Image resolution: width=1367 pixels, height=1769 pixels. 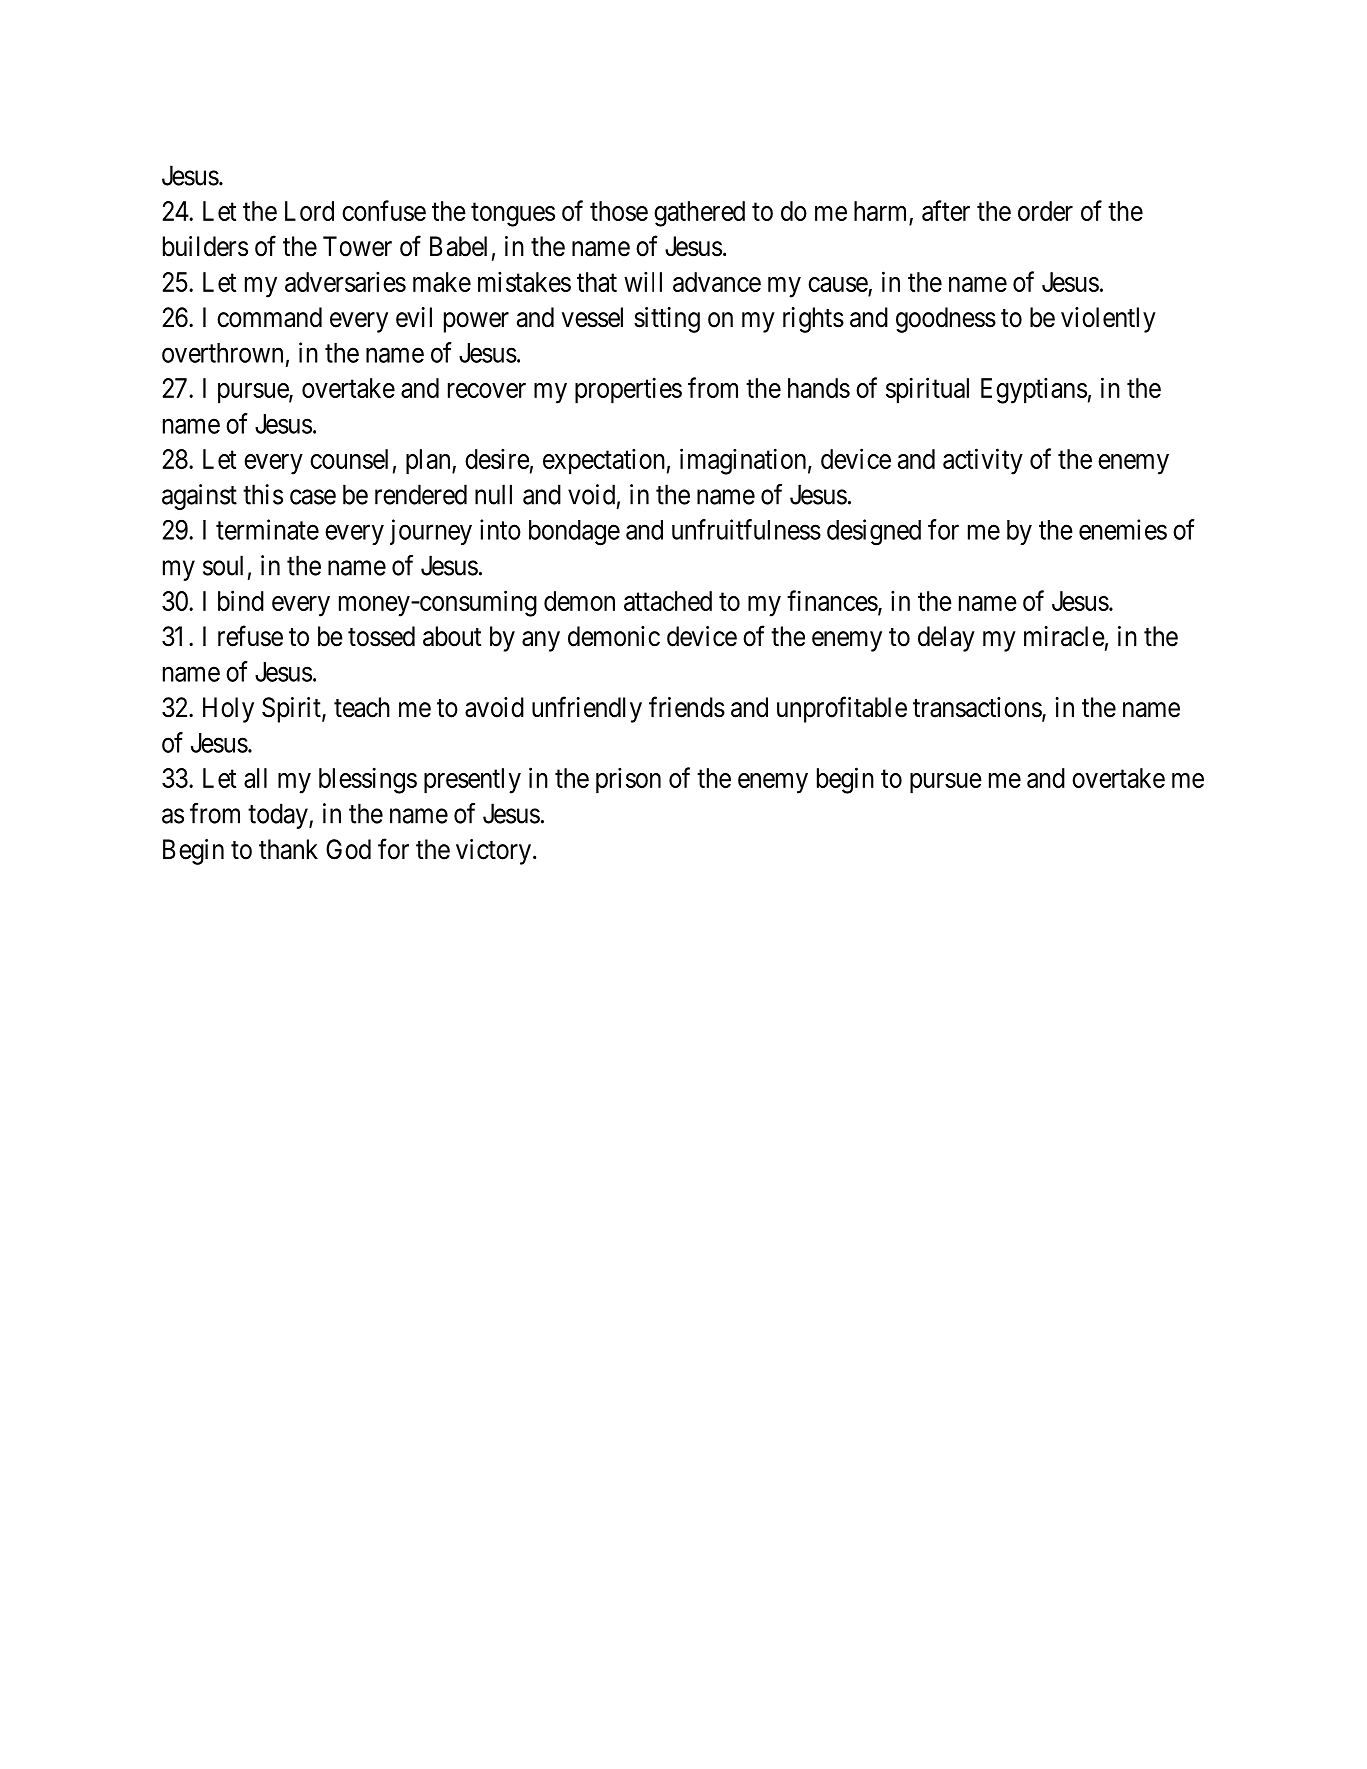 I want to click on Lord, so click(x=309, y=211).
